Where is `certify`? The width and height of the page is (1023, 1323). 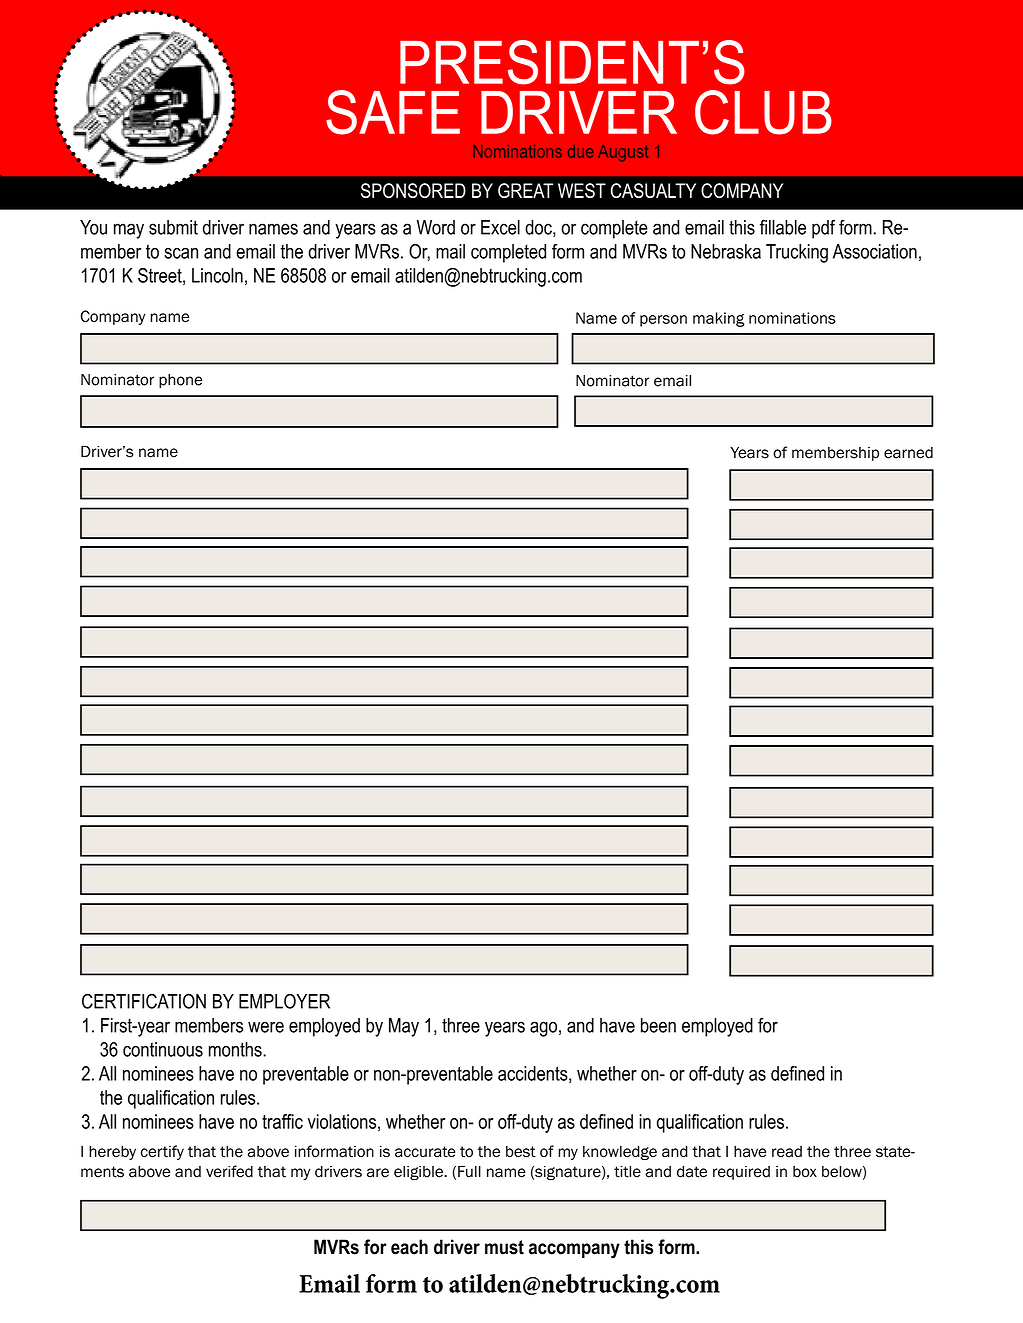
certify is located at coordinates (162, 1152).
